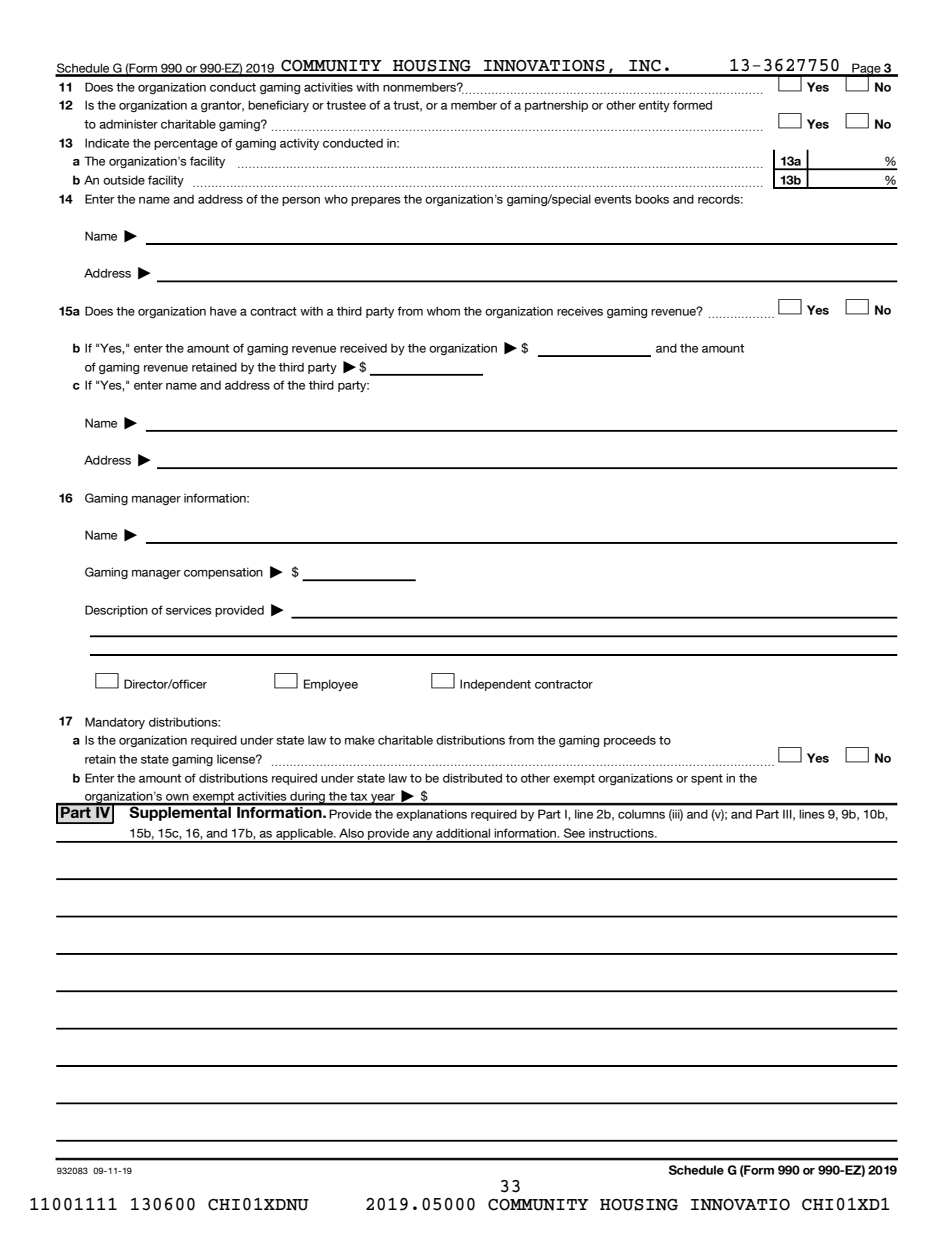 The height and width of the screenshot is (1233, 952). I want to click on Employee, so click(331, 685).
